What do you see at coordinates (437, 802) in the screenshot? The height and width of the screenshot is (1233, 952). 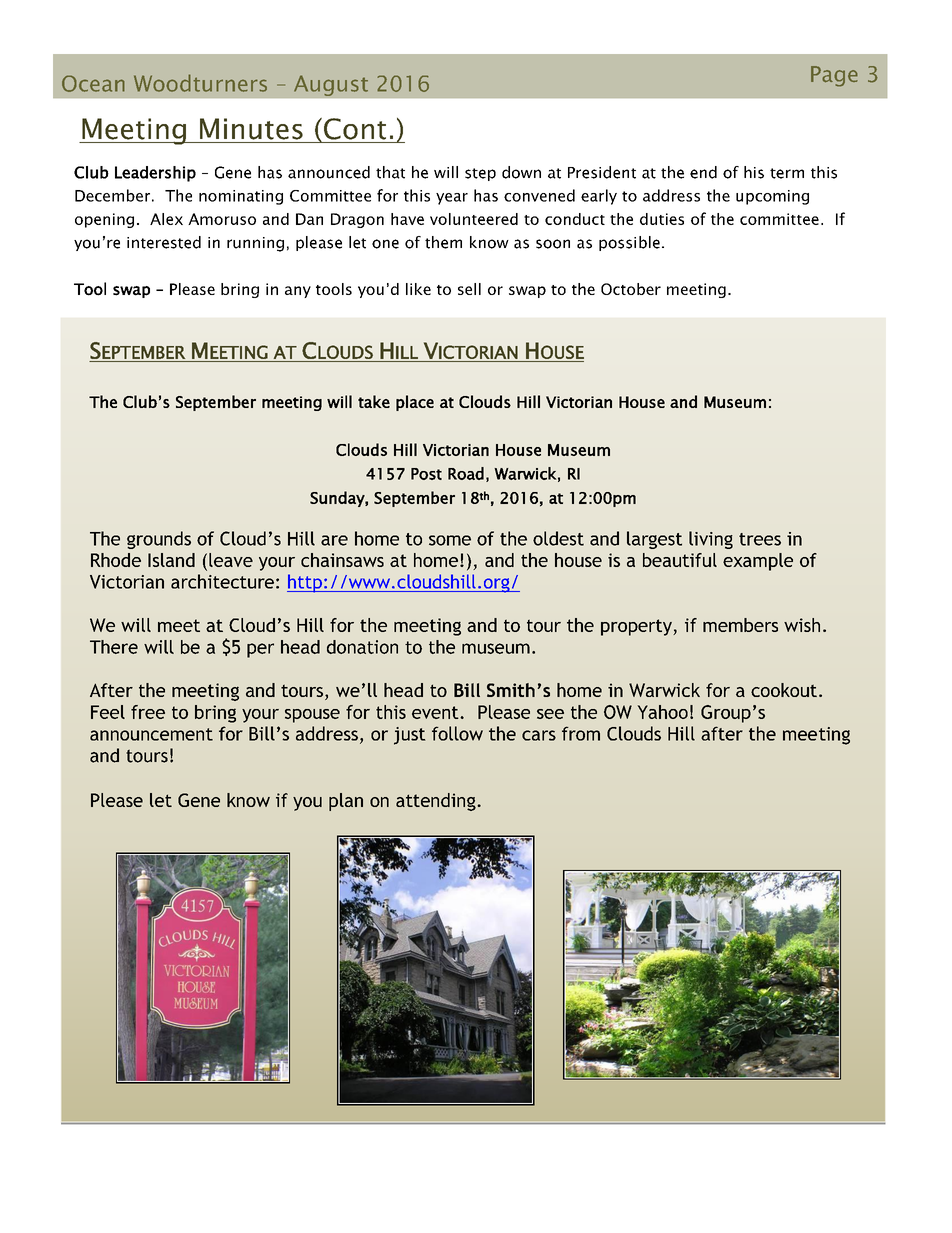 I see `attending` at bounding box center [437, 802].
